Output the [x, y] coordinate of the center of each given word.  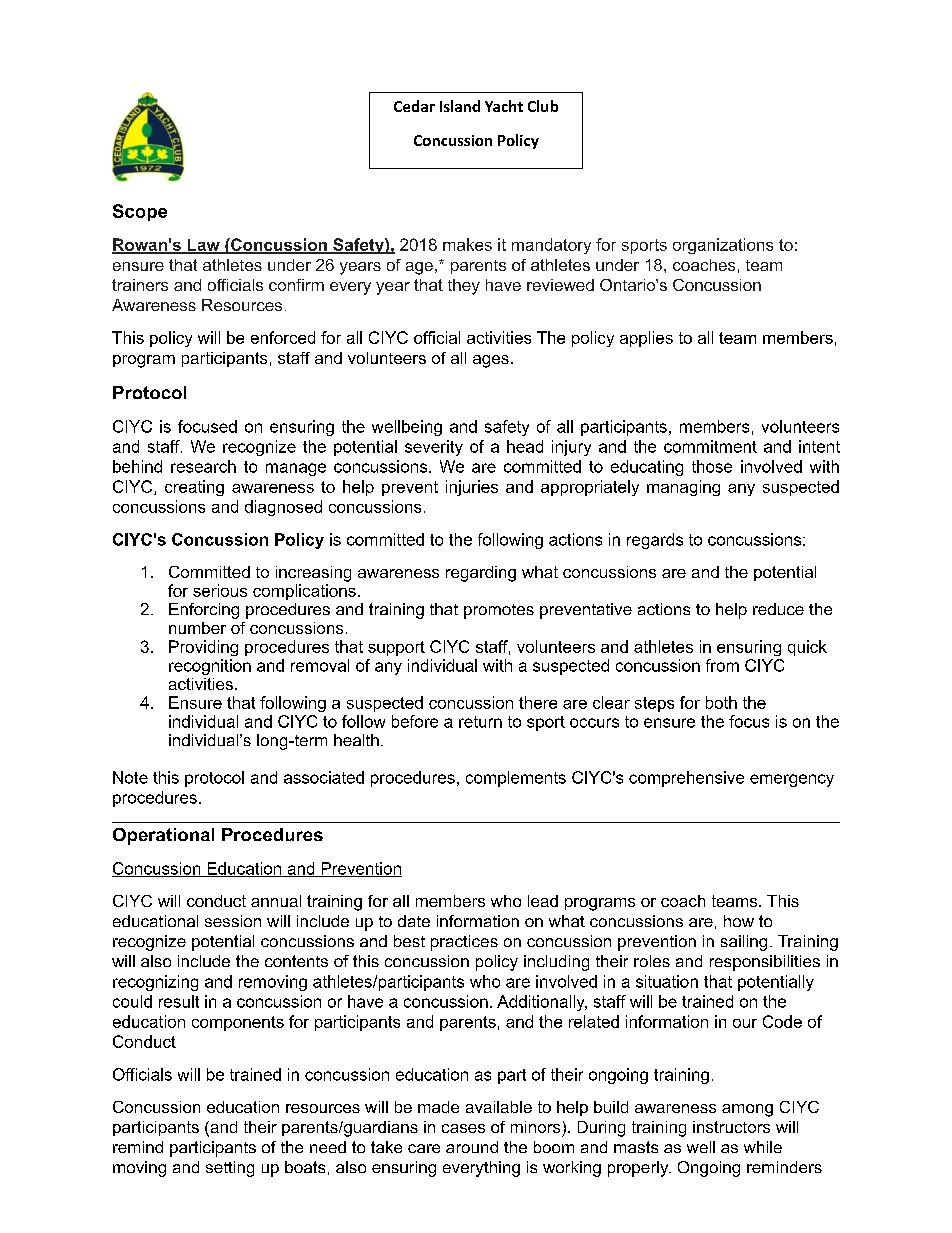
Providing [203, 648]
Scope [140, 212]
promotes [499, 611]
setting [230, 1169]
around [472, 1147]
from [722, 665]
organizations [723, 246]
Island [460, 106]
